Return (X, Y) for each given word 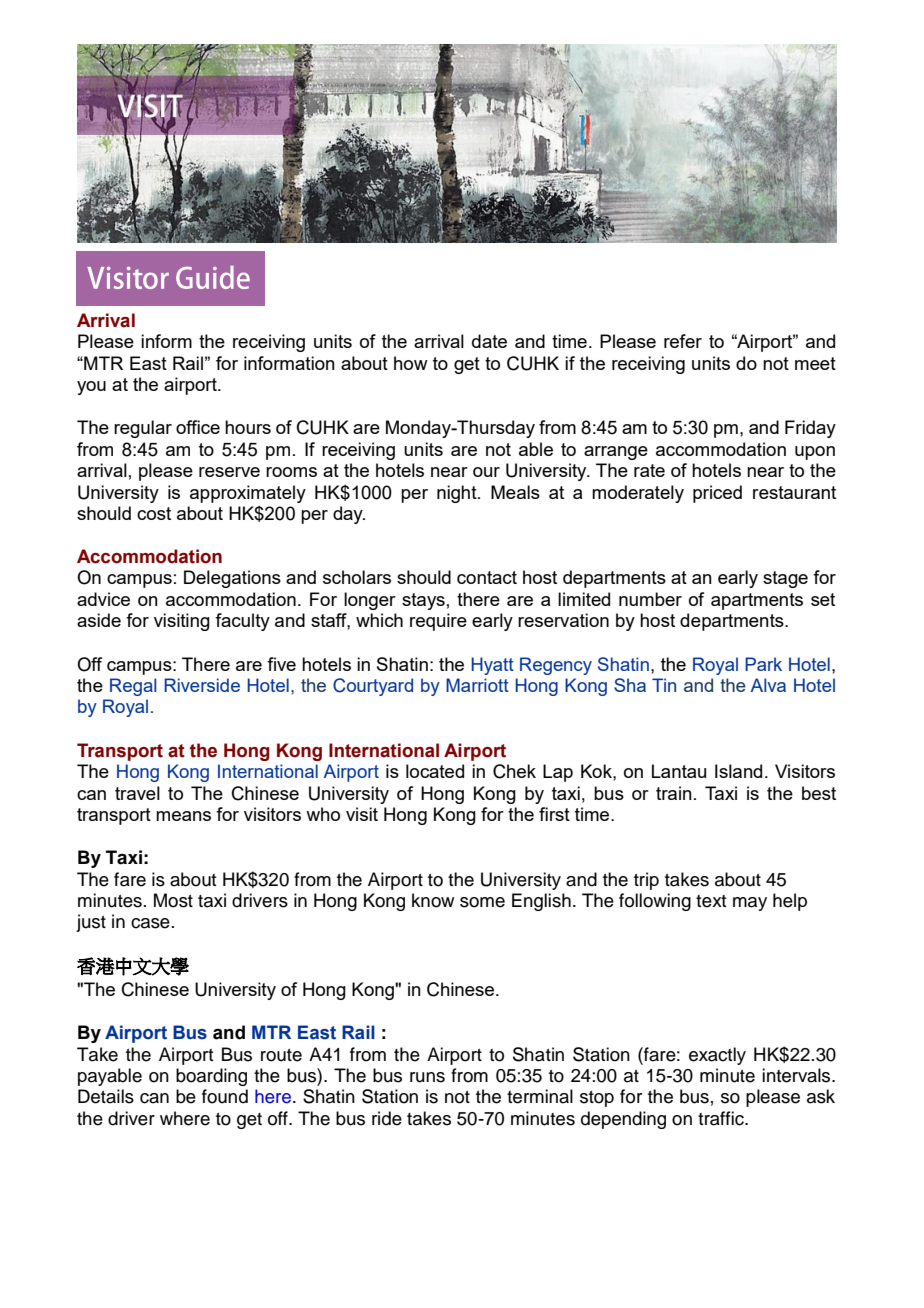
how (411, 363)
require (438, 622)
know (433, 900)
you (91, 388)
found (225, 1096)
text (711, 901)
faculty (242, 622)
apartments (757, 601)
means (183, 816)
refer (683, 341)
